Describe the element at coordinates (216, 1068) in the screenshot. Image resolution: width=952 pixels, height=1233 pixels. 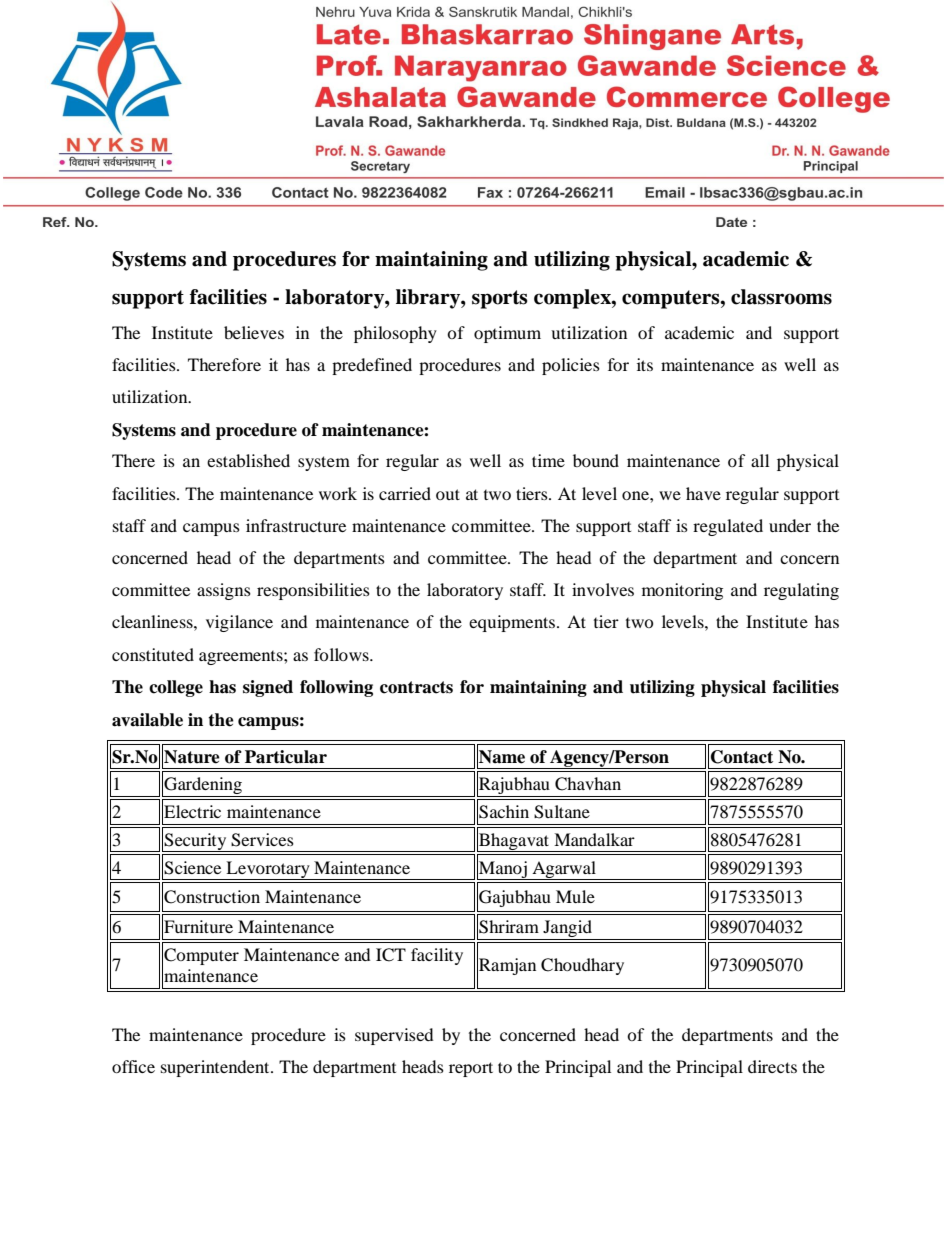
I see `superintendent` at that location.
